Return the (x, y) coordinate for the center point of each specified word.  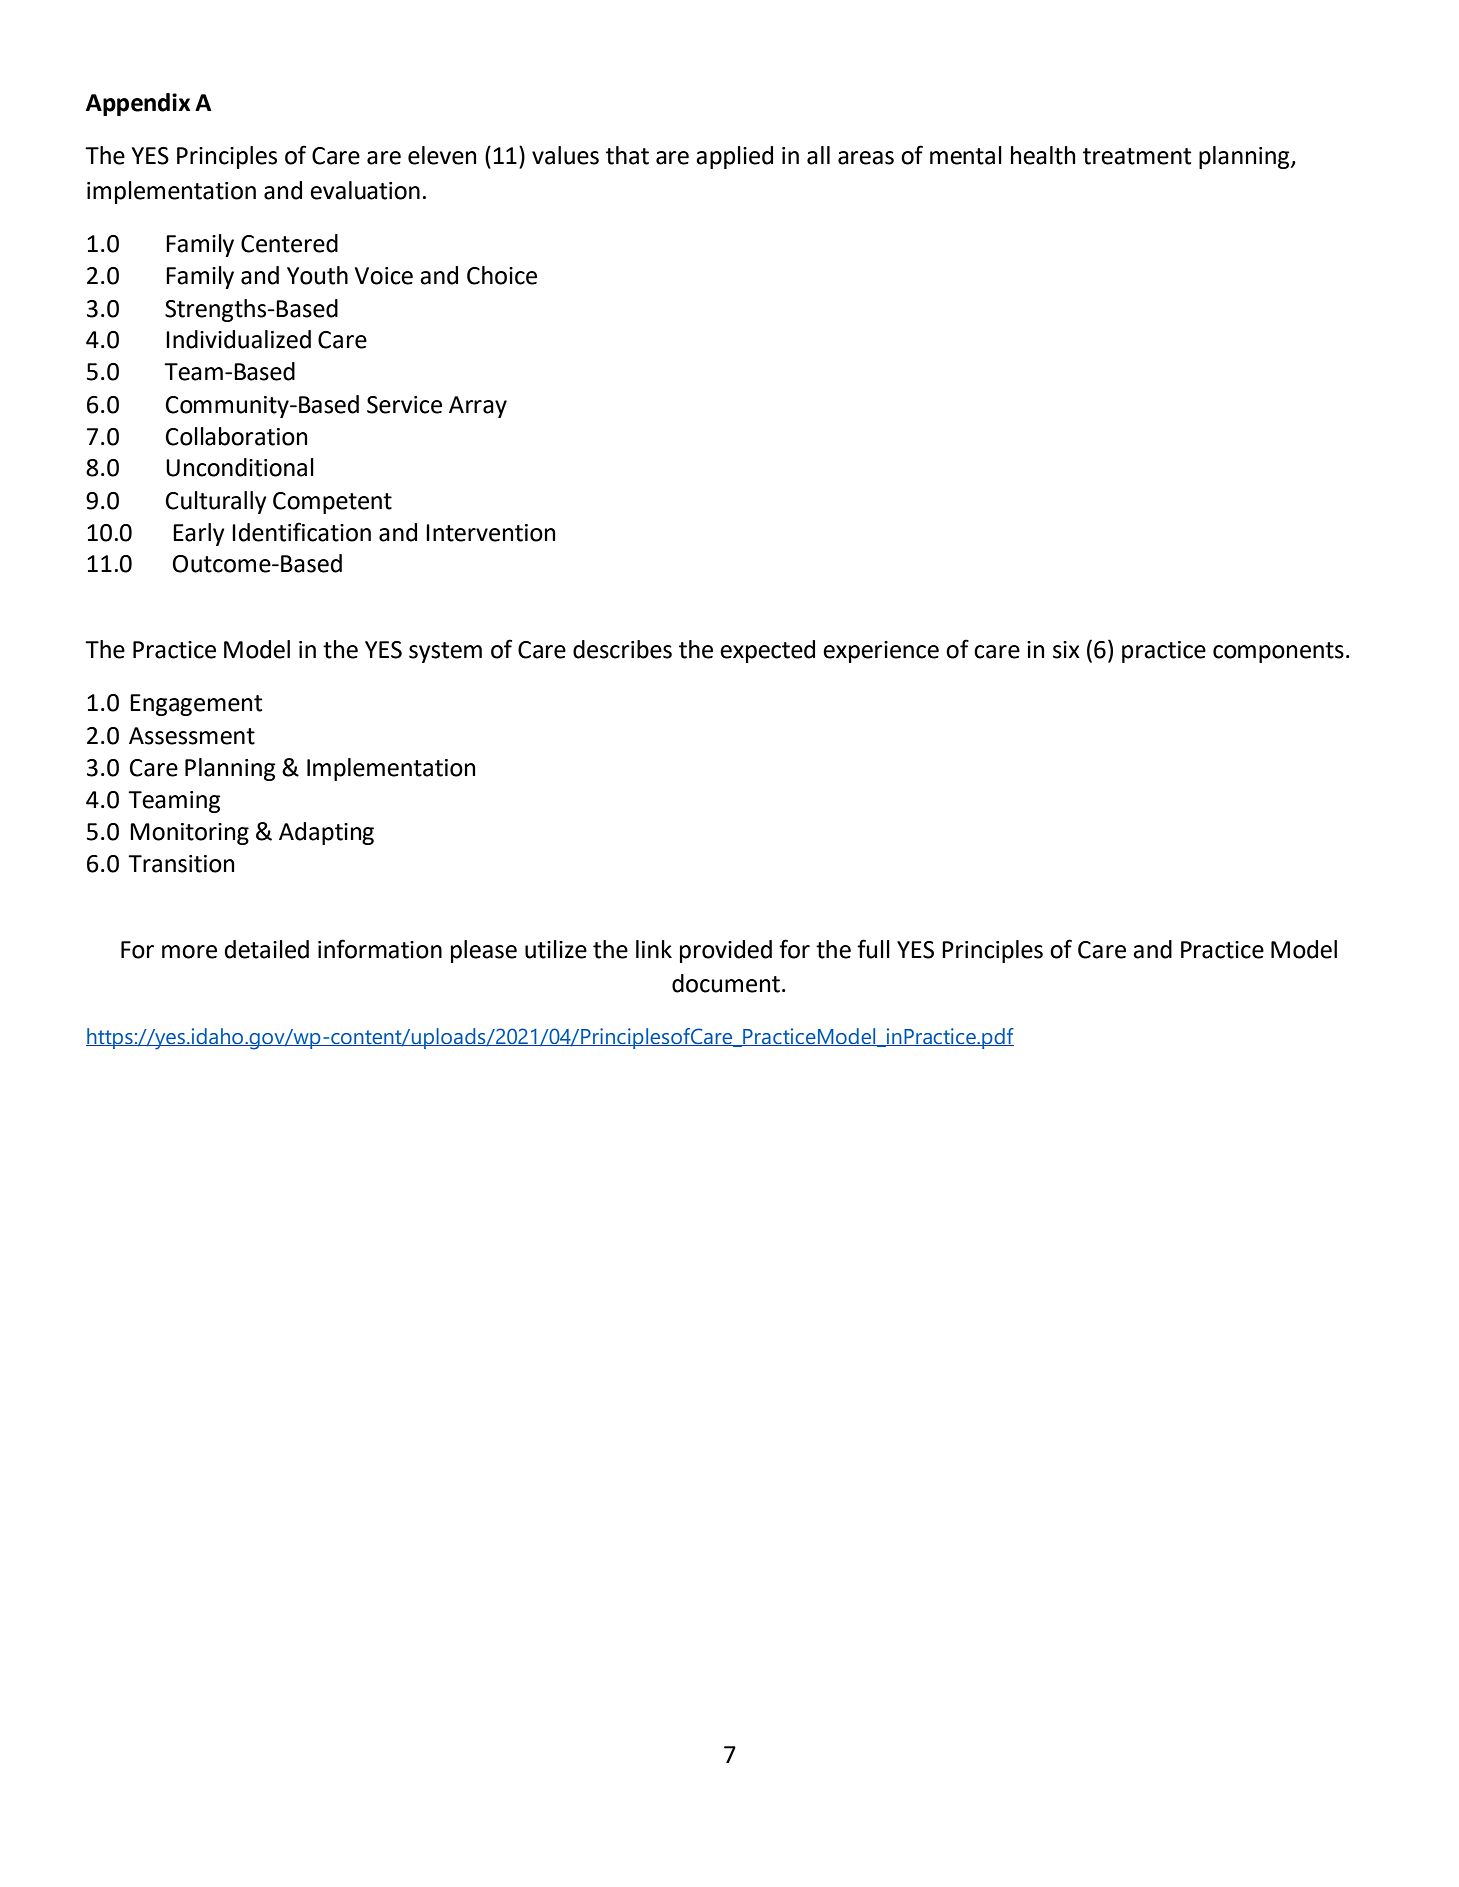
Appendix (138, 104)
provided (726, 951)
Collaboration (236, 436)
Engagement (196, 705)
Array (478, 407)
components (1278, 652)
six (1066, 650)
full (873, 949)
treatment (1137, 156)
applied (734, 157)
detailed (267, 949)
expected (767, 651)
